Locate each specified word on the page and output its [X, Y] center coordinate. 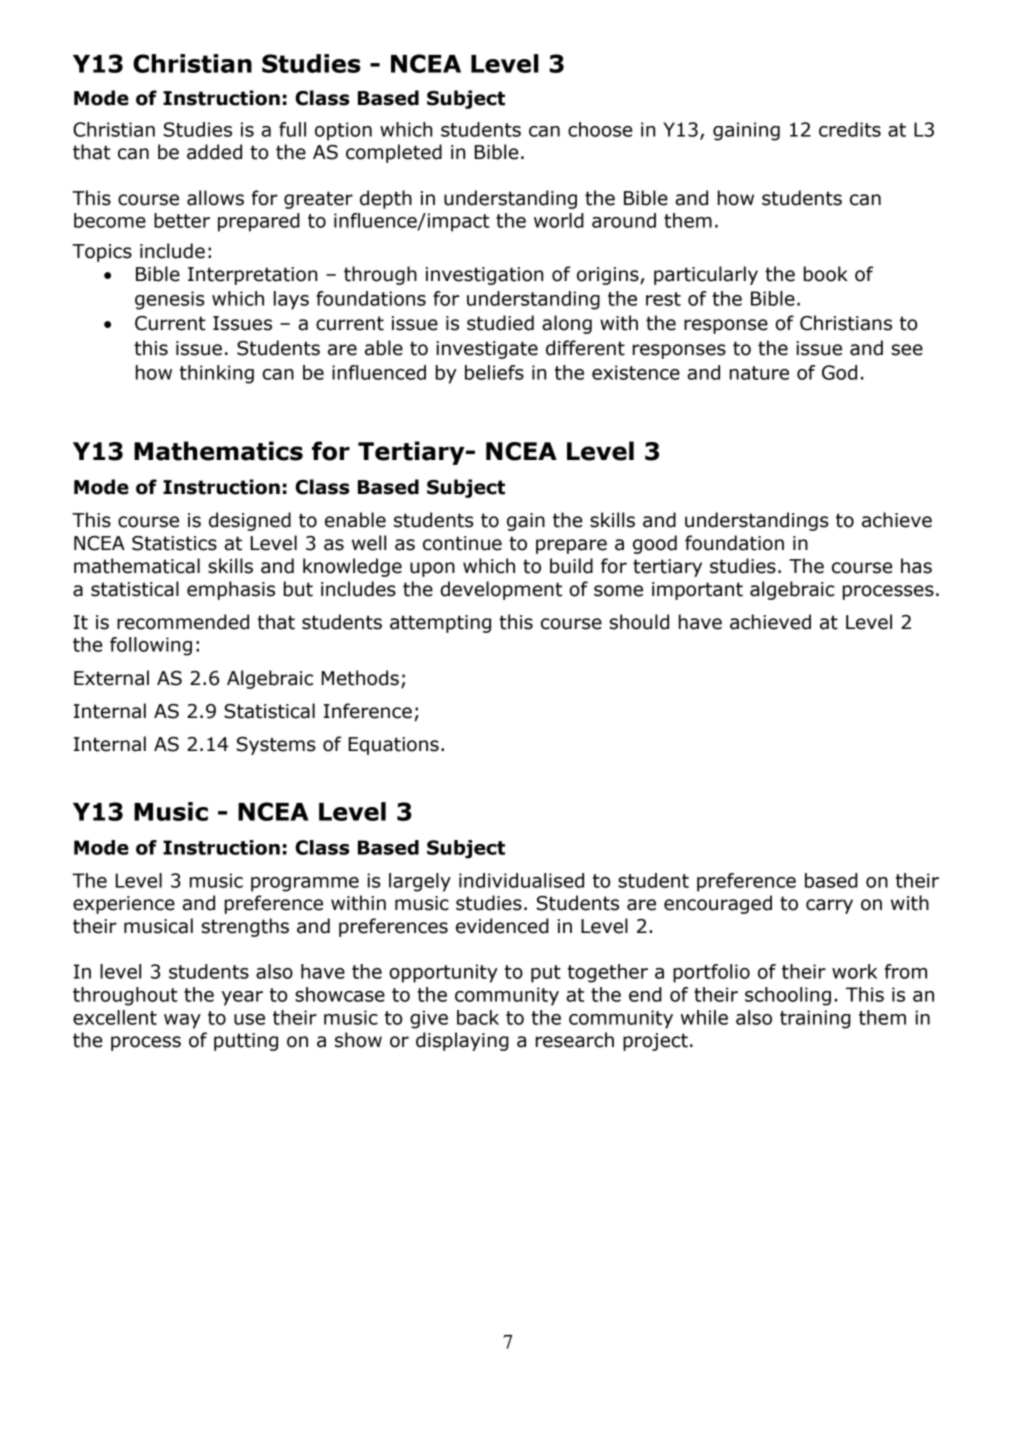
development [501, 590]
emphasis [231, 590]
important [697, 591]
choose [600, 129]
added [214, 152]
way [182, 1021]
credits [850, 129]
